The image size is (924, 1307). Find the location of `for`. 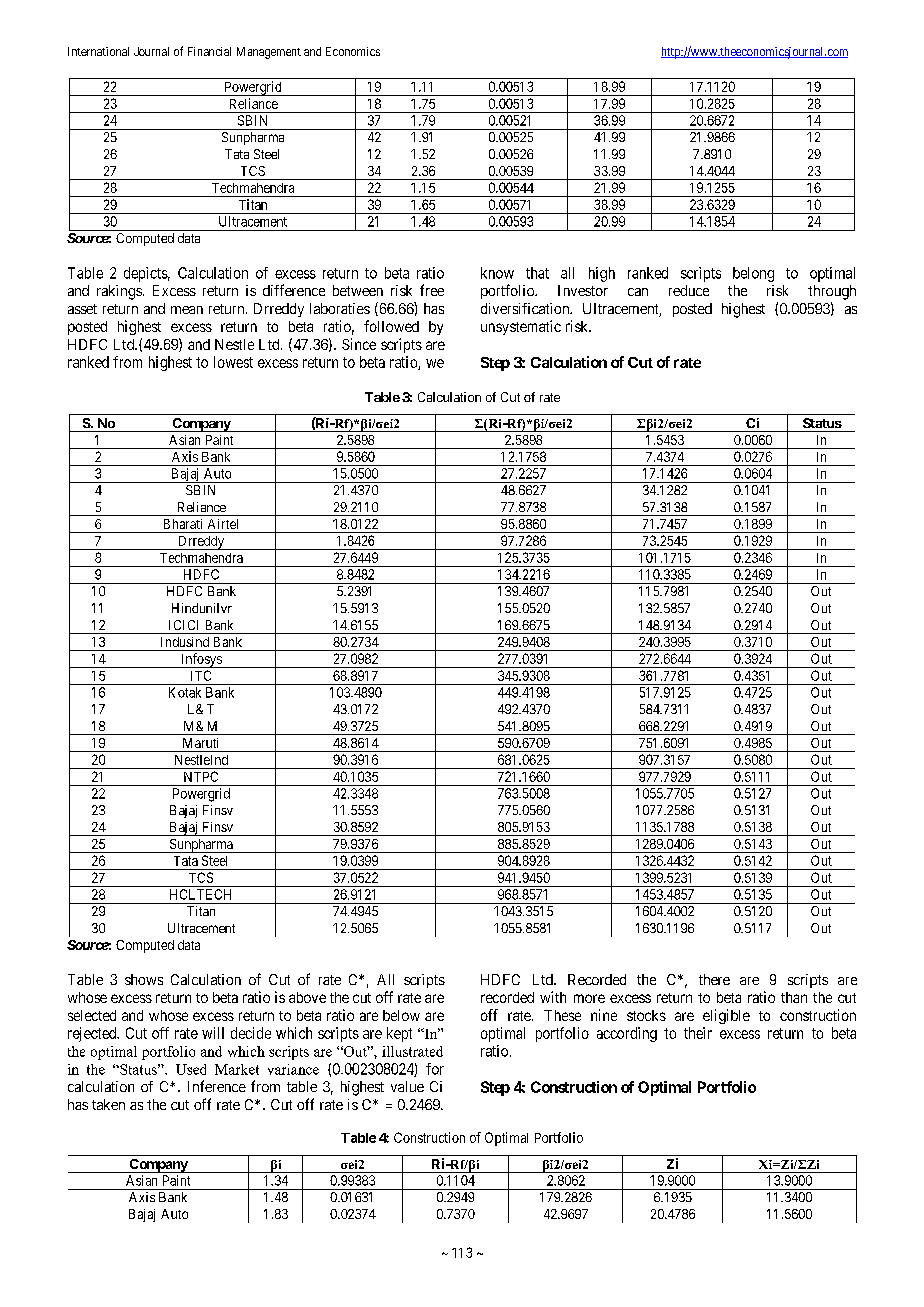

for is located at coordinates (435, 1069).
